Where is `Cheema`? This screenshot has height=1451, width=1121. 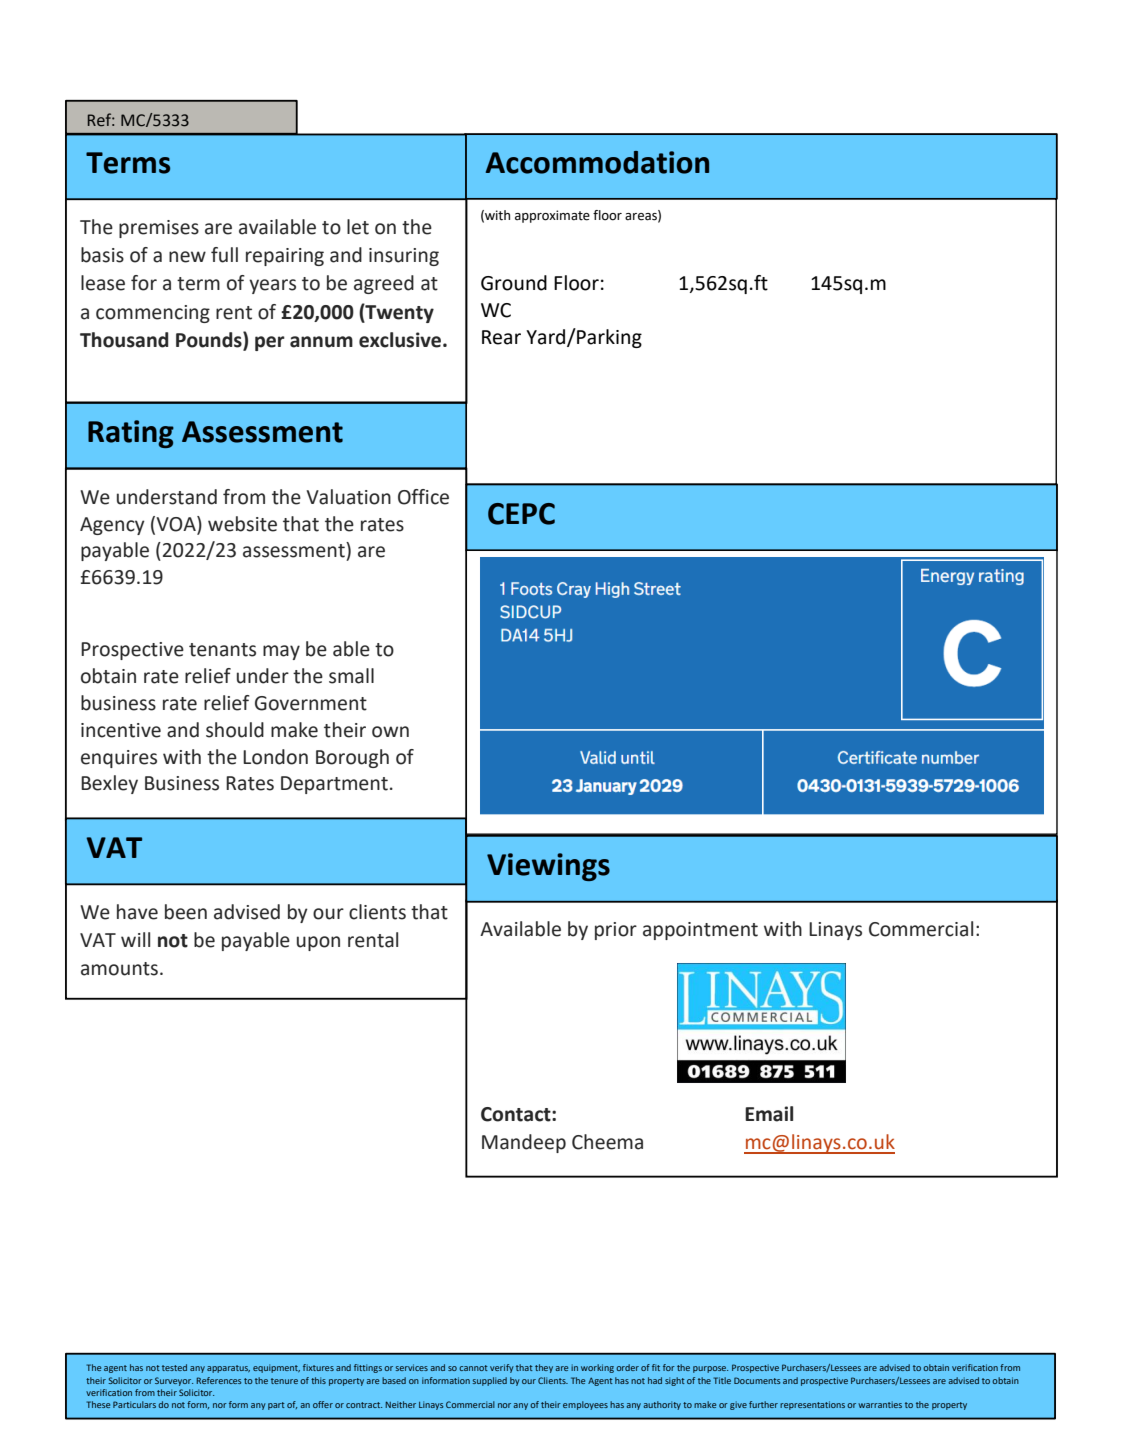
Cheema is located at coordinates (607, 1142).
